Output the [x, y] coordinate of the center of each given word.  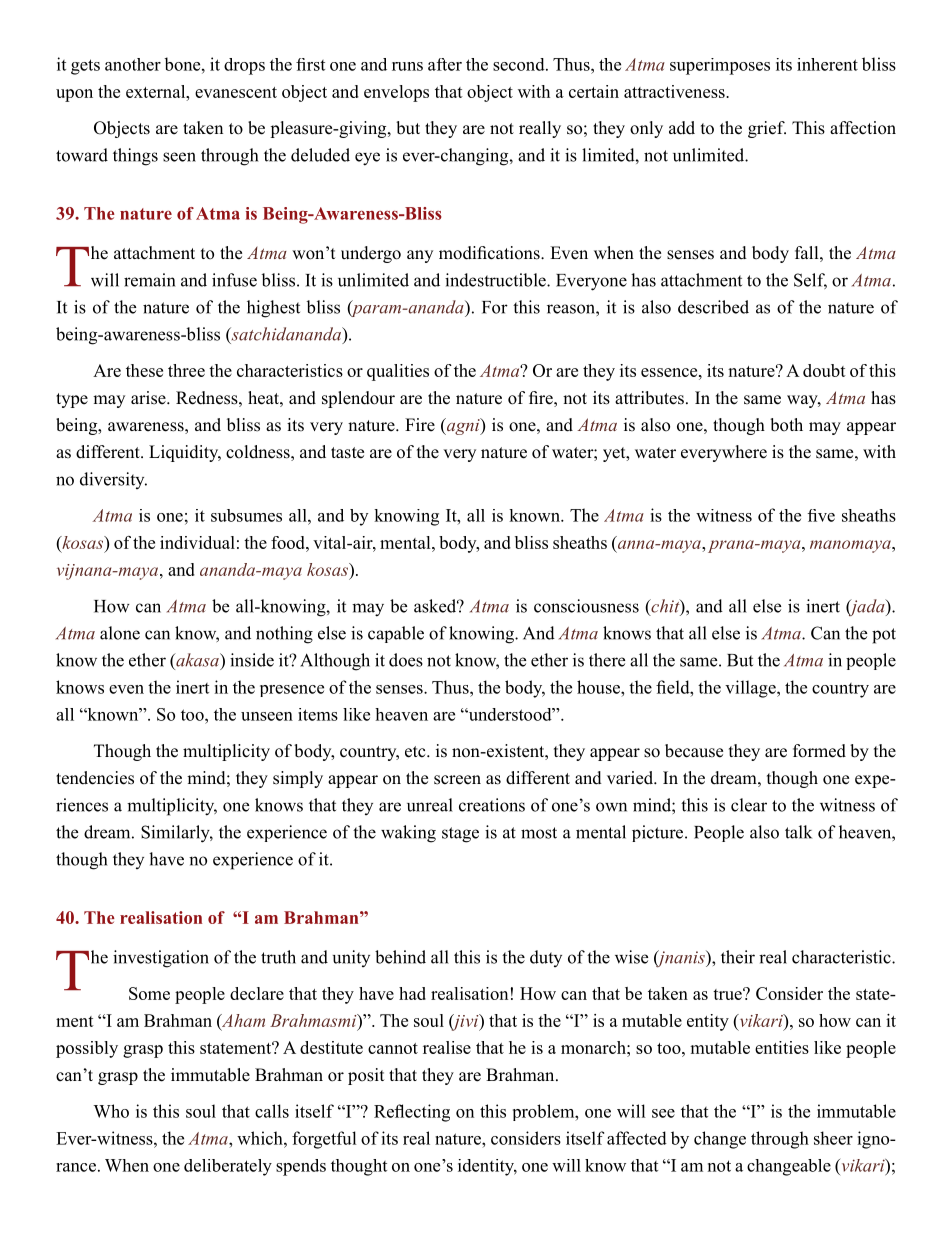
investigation [161, 959]
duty [546, 958]
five [821, 515]
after [445, 64]
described [713, 307]
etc [416, 752]
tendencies [95, 778]
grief [767, 129]
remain [149, 280]
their [738, 957]
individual [197, 542]
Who [111, 1111]
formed [819, 751]
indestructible [496, 280]
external [157, 91]
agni [463, 426]
